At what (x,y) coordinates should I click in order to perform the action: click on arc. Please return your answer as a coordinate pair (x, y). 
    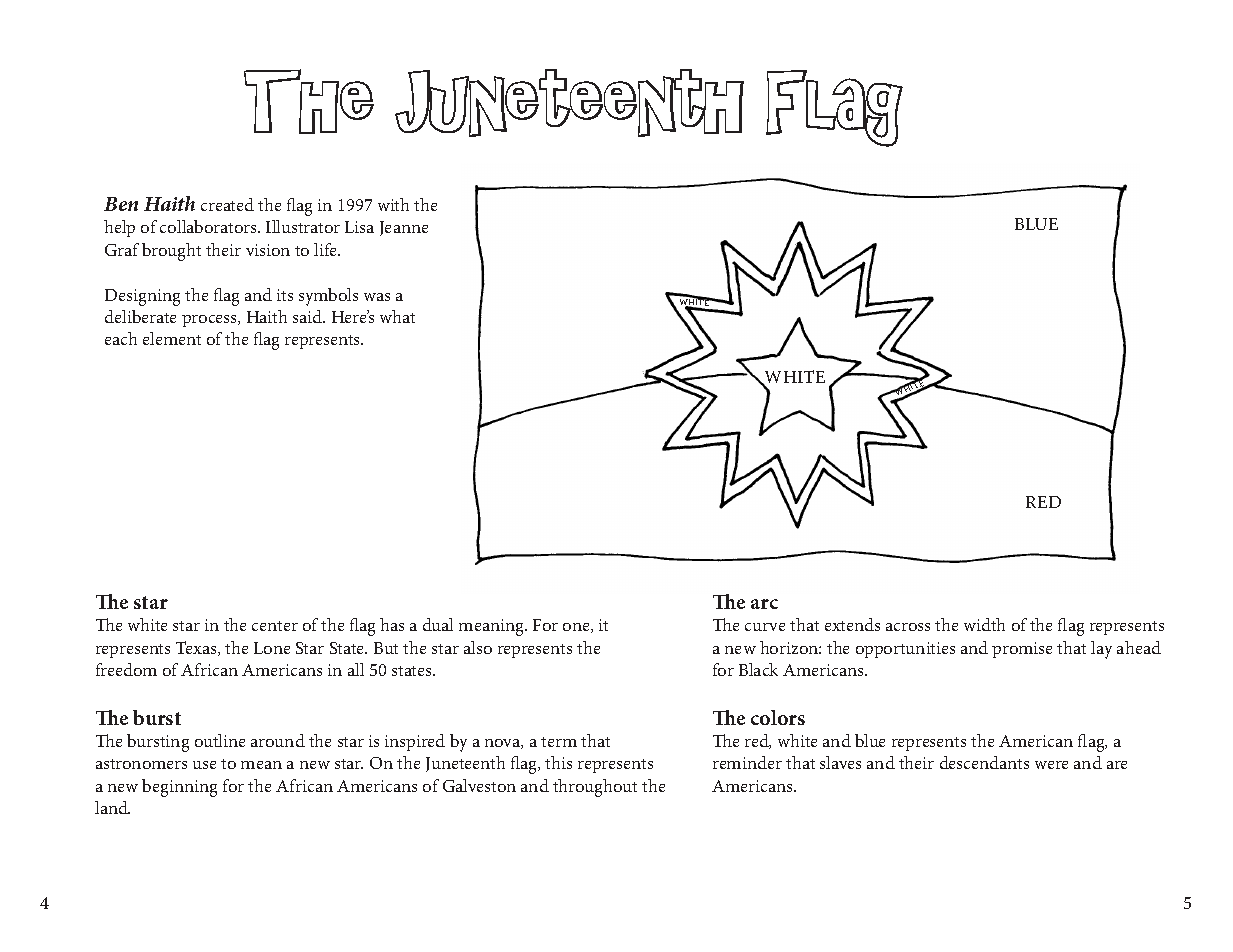
    Looking at the image, I should click on (764, 604).
